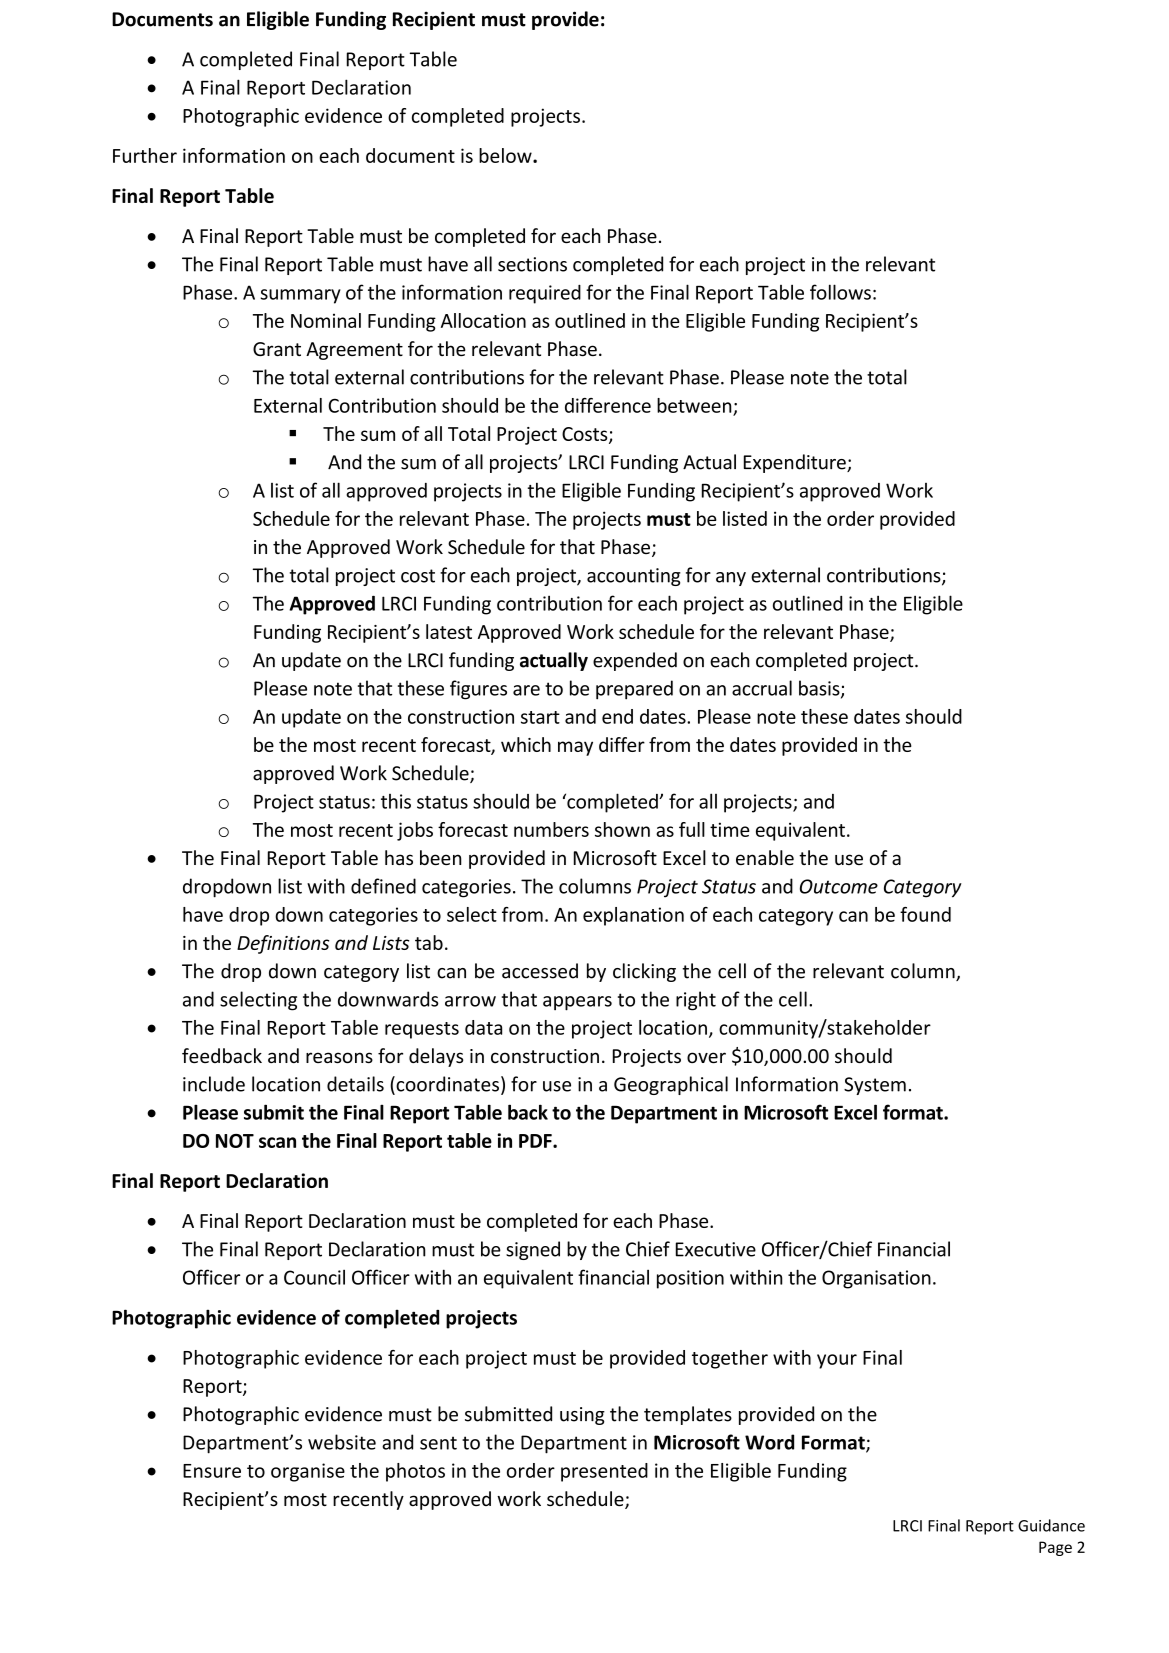 Image resolution: width=1169 pixels, height=1653 pixels. I want to click on follows, so click(840, 292).
